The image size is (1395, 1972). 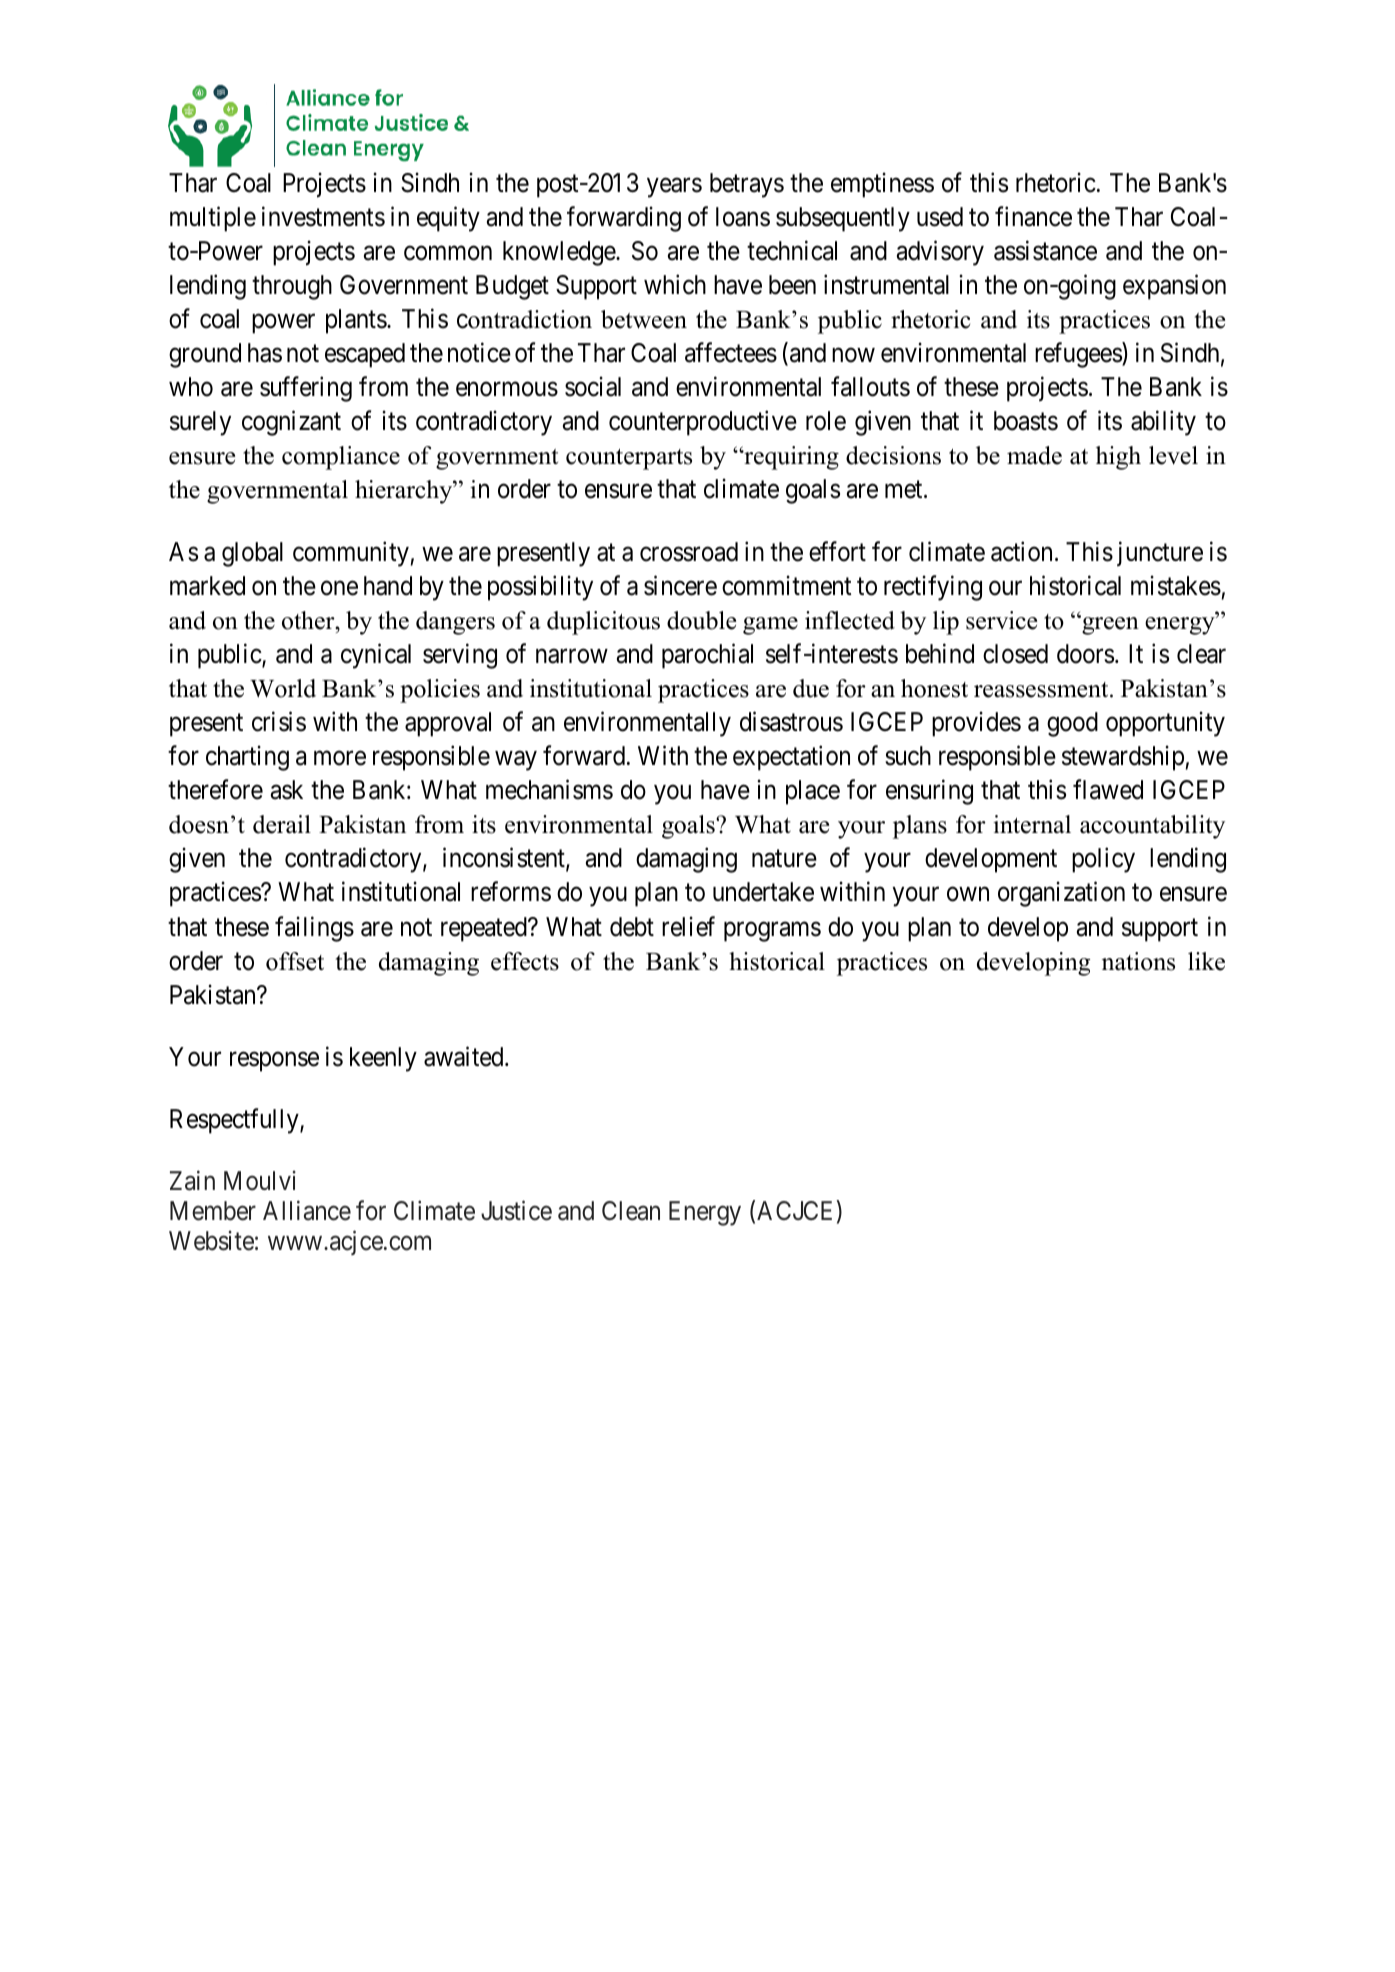 I want to click on Clean, so click(x=631, y=1211).
